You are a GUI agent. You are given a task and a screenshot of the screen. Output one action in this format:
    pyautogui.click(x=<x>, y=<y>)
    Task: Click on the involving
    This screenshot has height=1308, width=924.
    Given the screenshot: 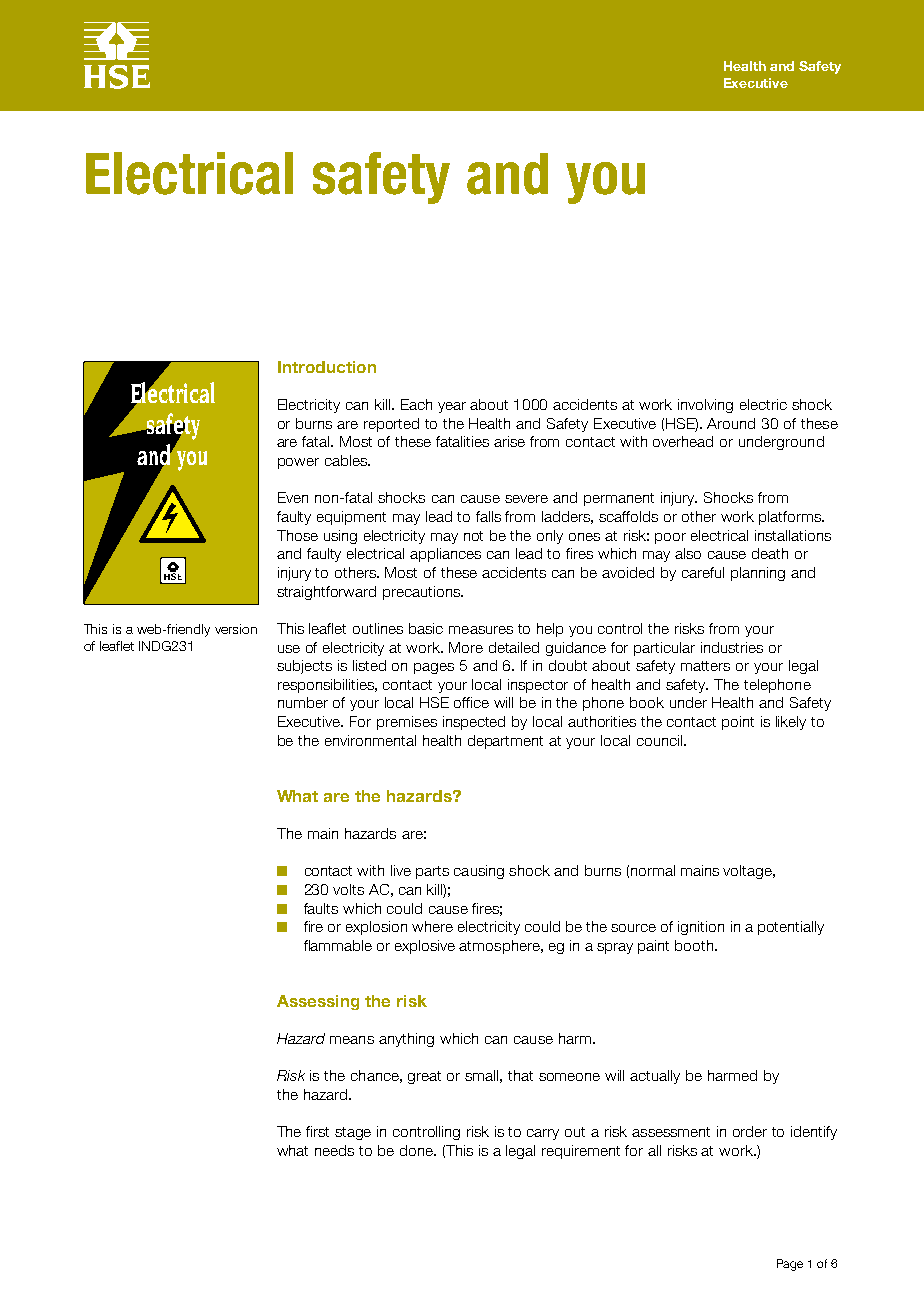 What is the action you would take?
    pyautogui.click(x=705, y=406)
